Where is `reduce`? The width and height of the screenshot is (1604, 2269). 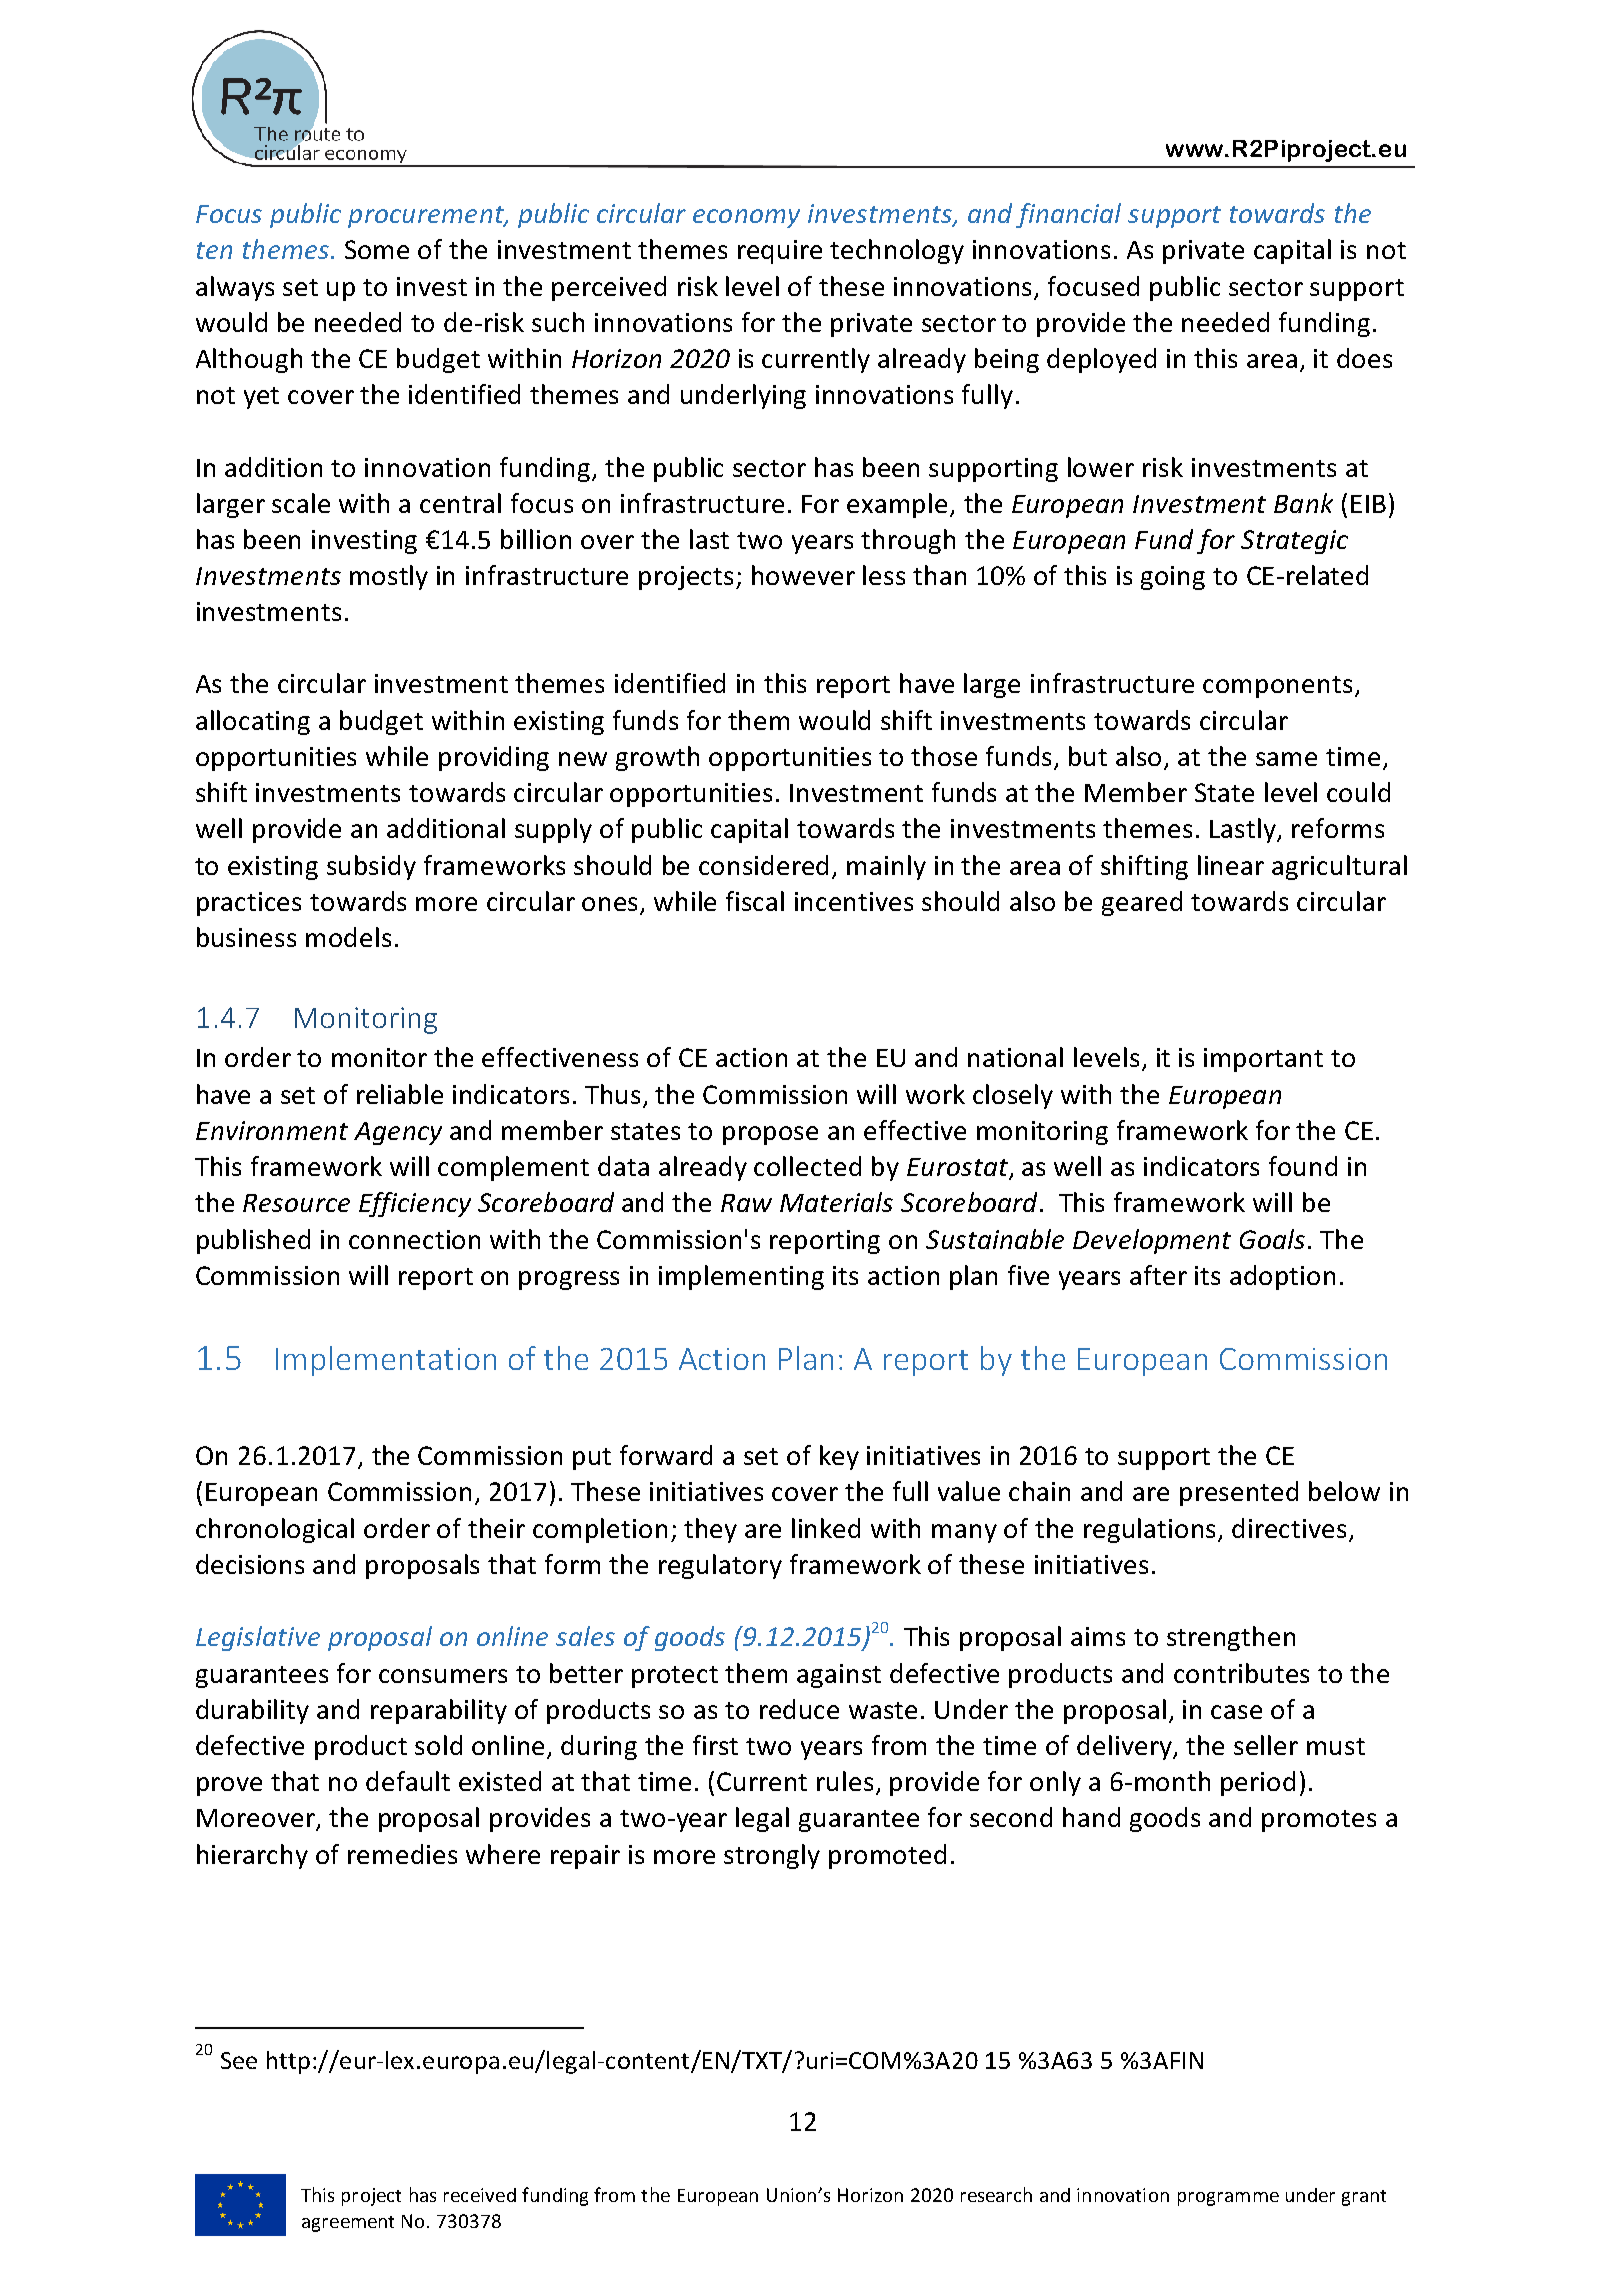
reduce is located at coordinates (799, 1709).
